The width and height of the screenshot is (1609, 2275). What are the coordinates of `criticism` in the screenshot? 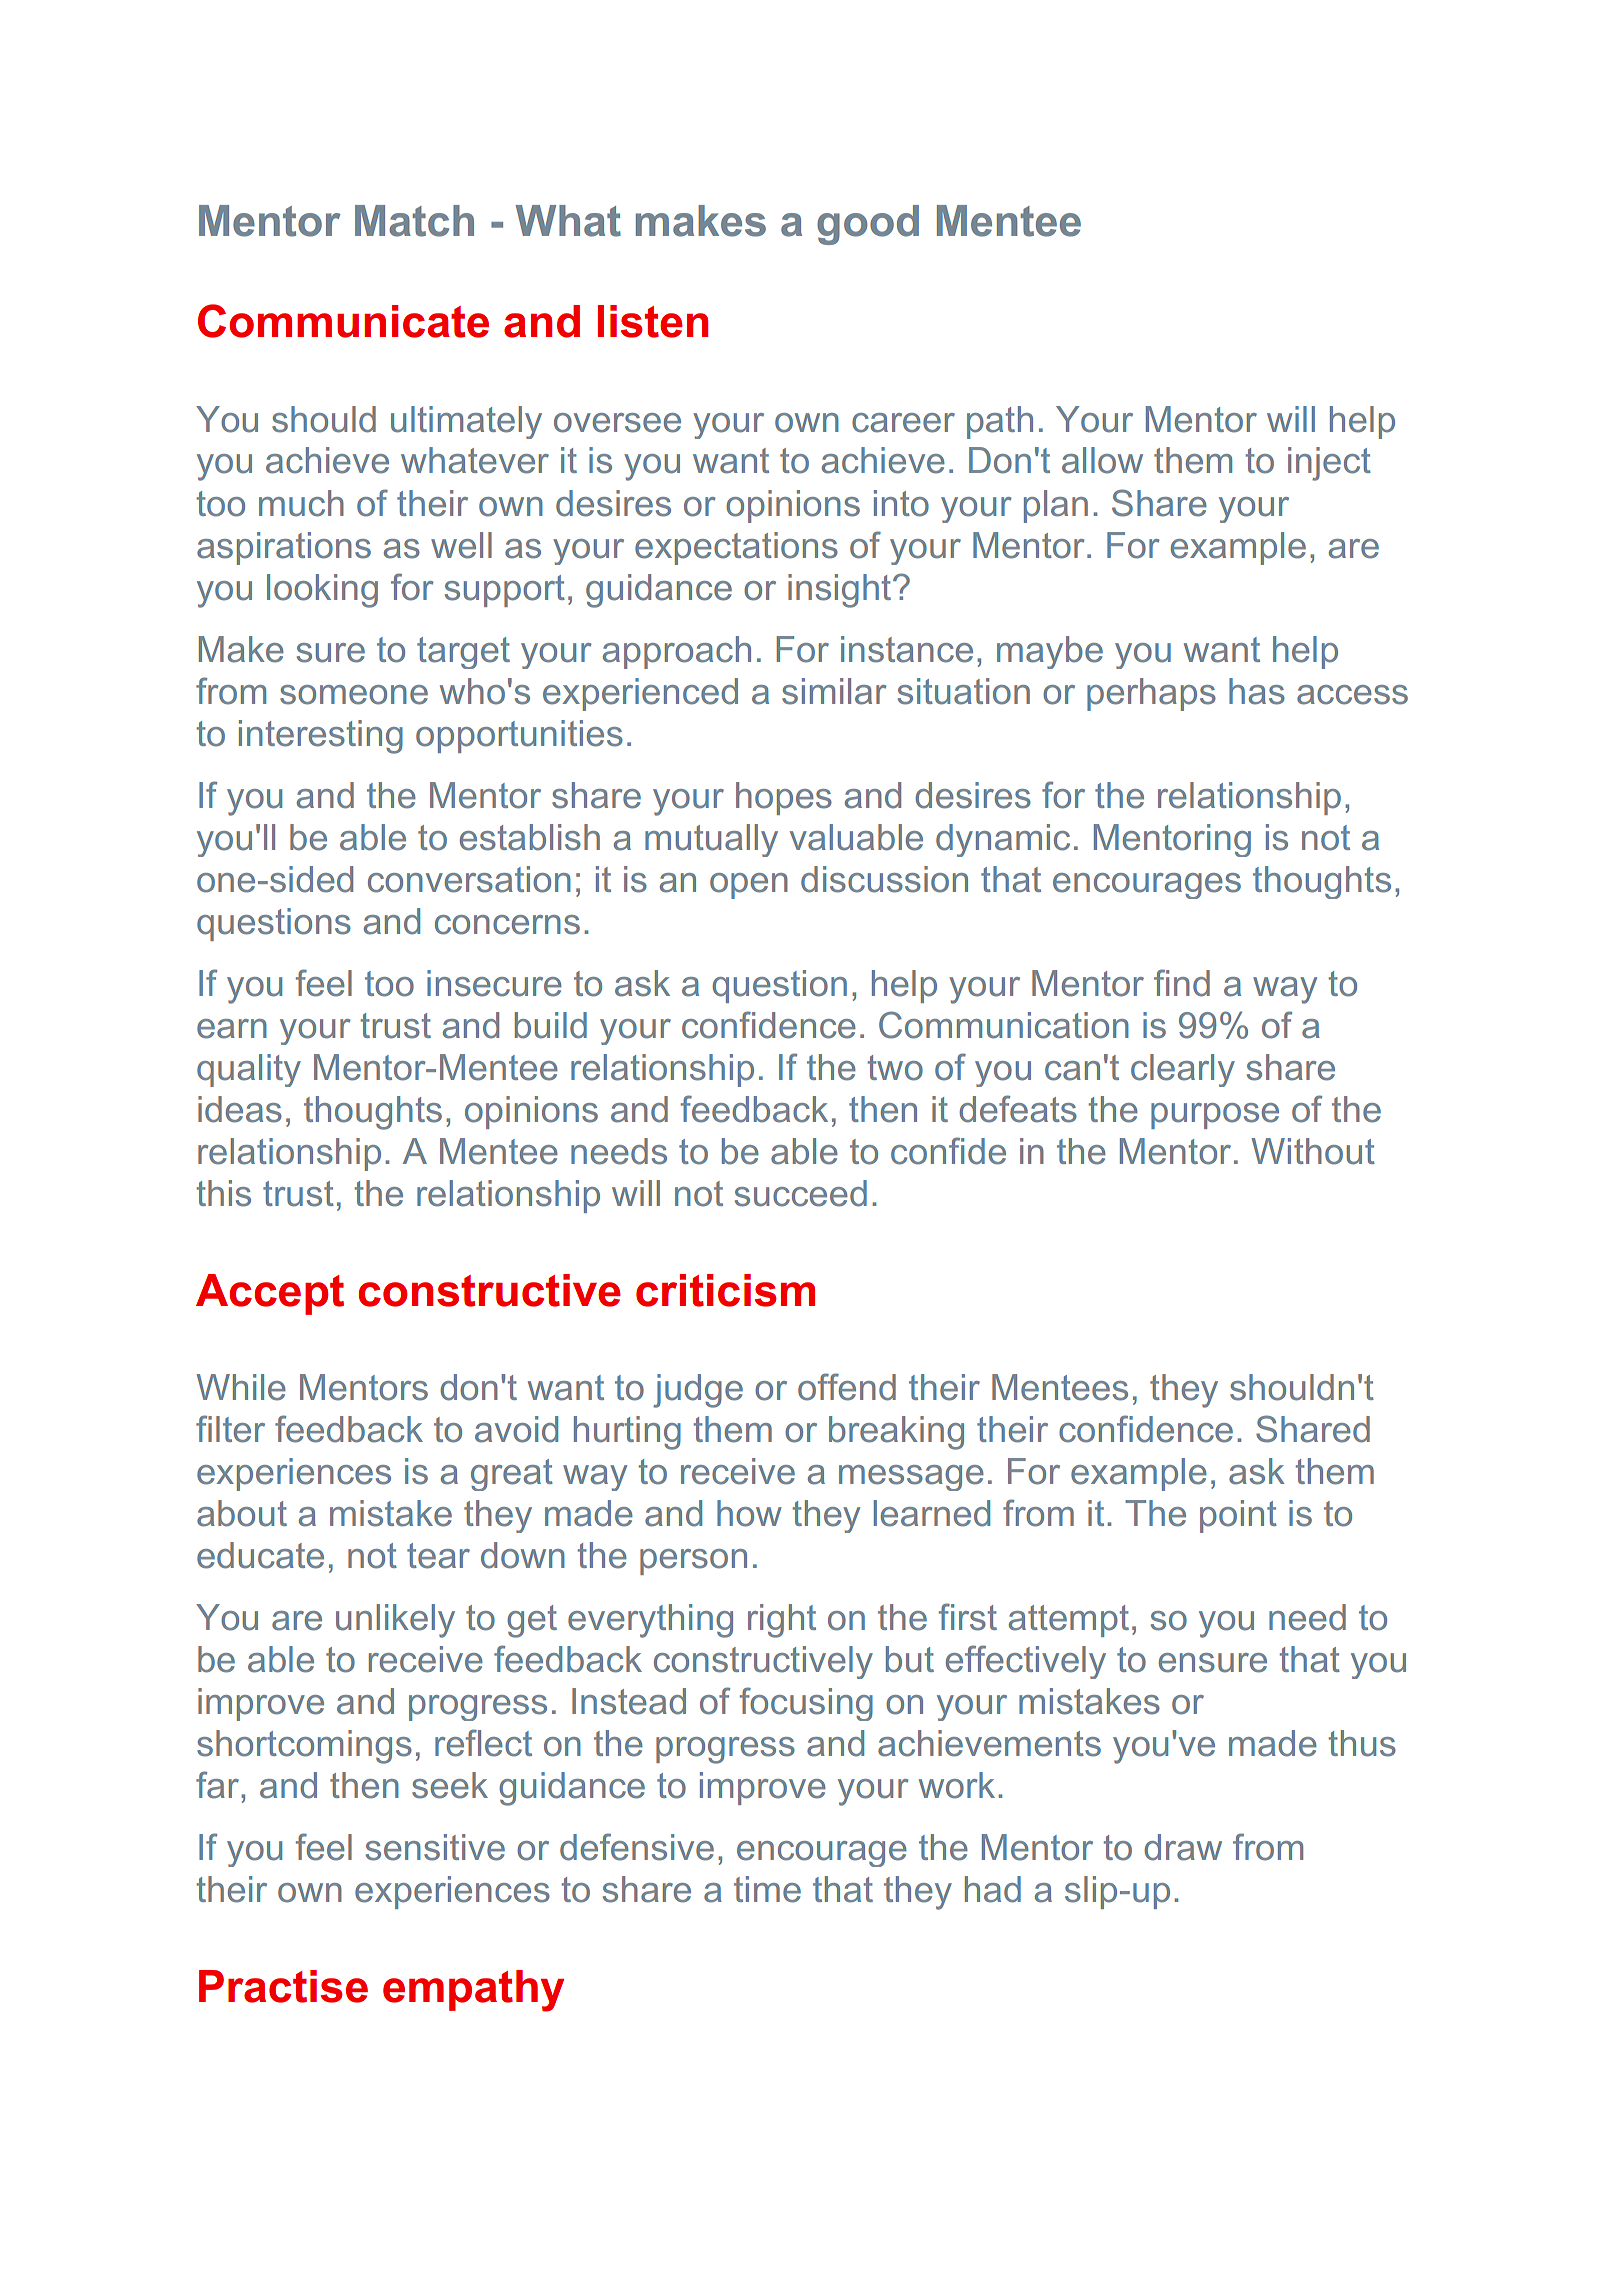 It's located at (725, 1290).
